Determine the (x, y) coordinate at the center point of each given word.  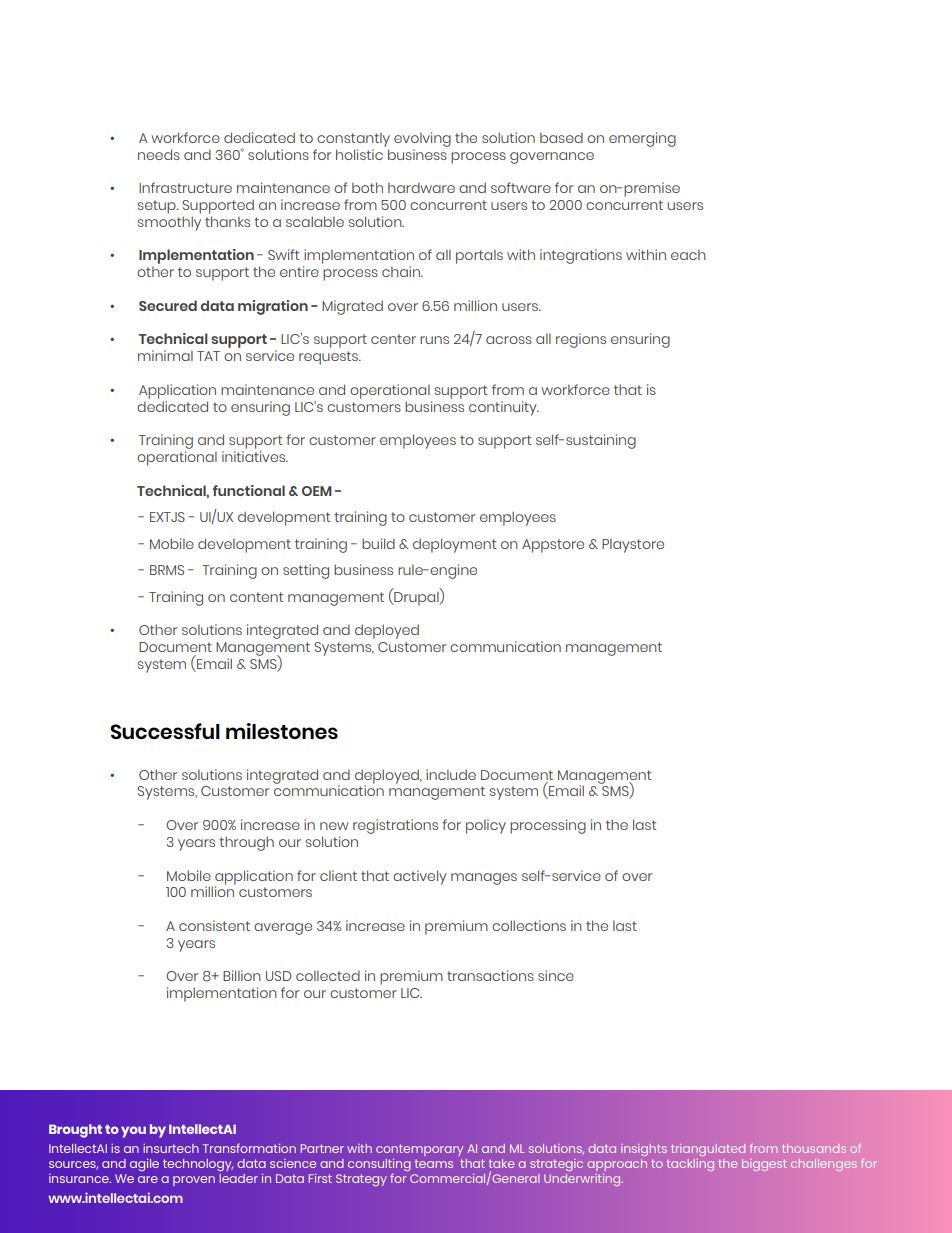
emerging (642, 139)
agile (144, 1165)
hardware (421, 187)
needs (159, 154)
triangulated (708, 1150)
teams (434, 1163)
